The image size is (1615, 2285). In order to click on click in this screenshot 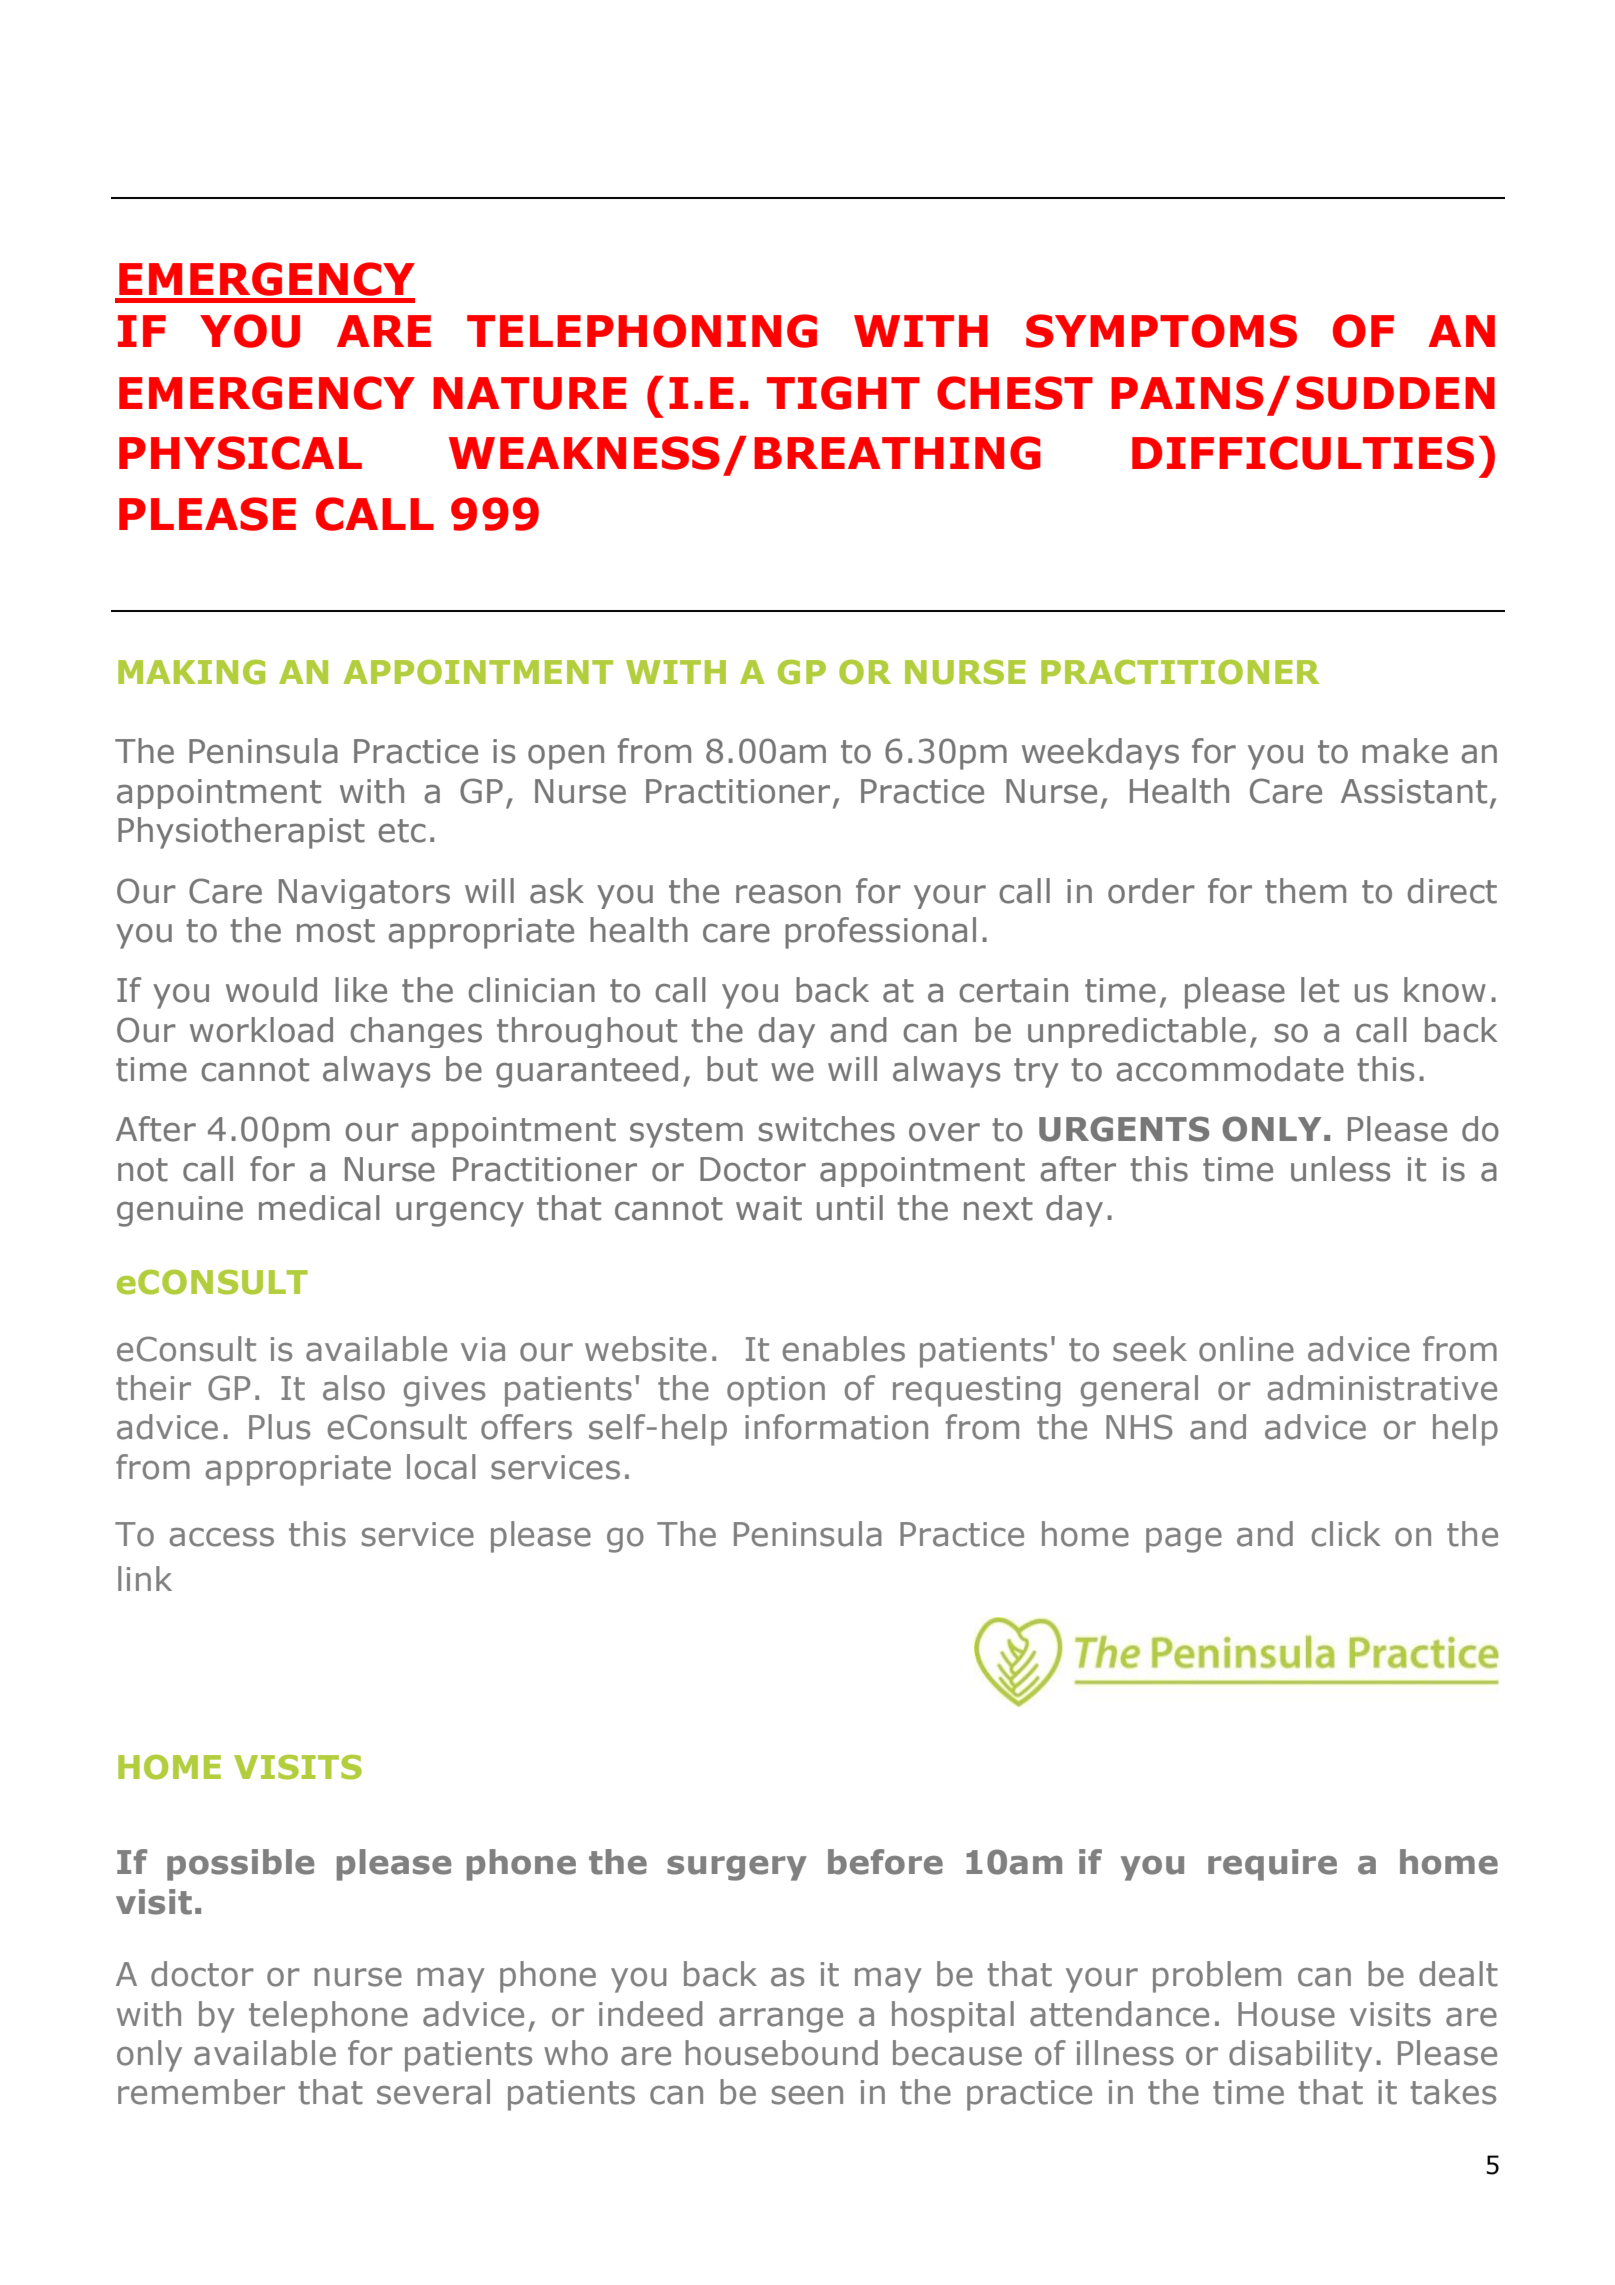, I will do `click(1346, 1534)`.
